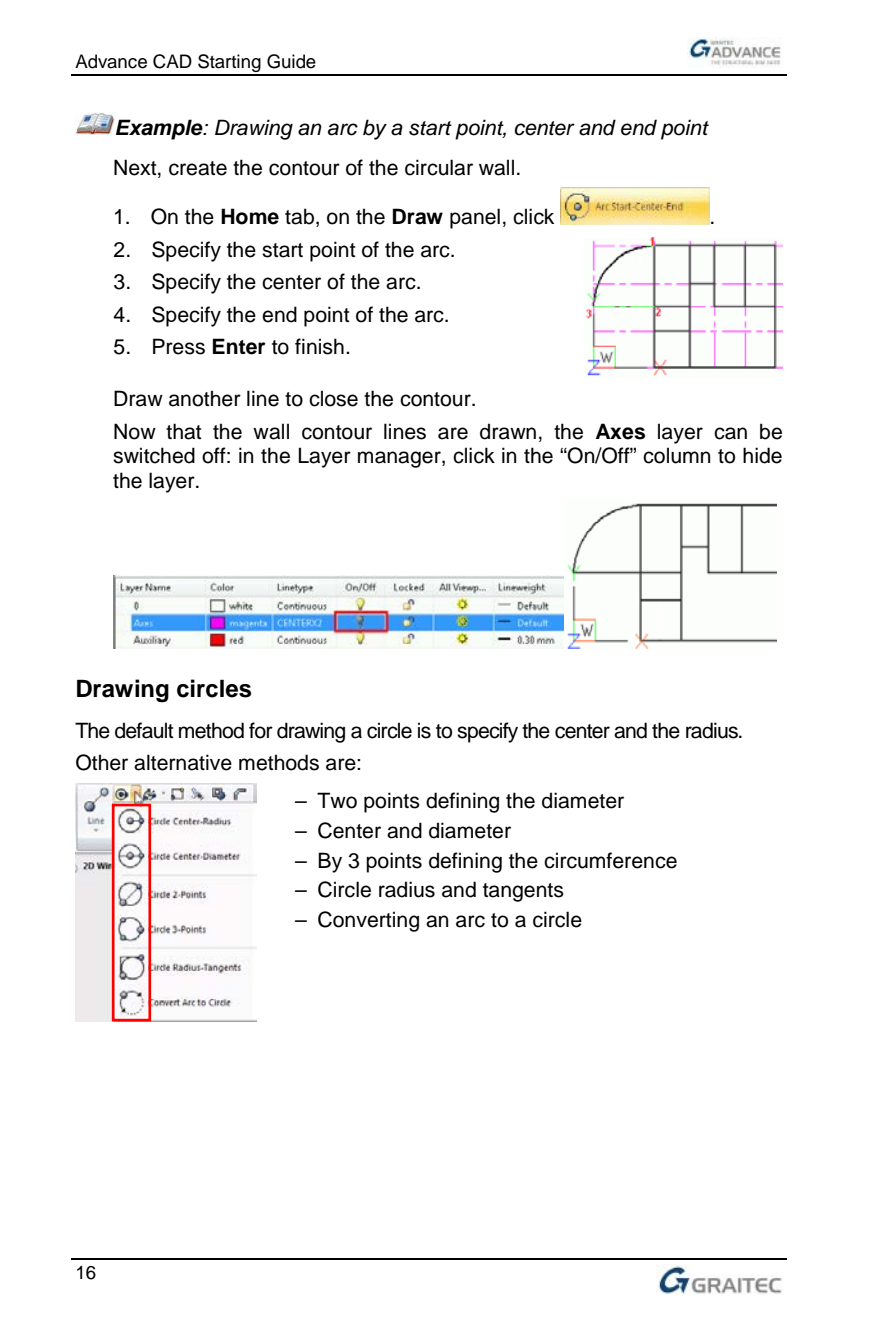  I want to click on finish, so click(319, 346).
